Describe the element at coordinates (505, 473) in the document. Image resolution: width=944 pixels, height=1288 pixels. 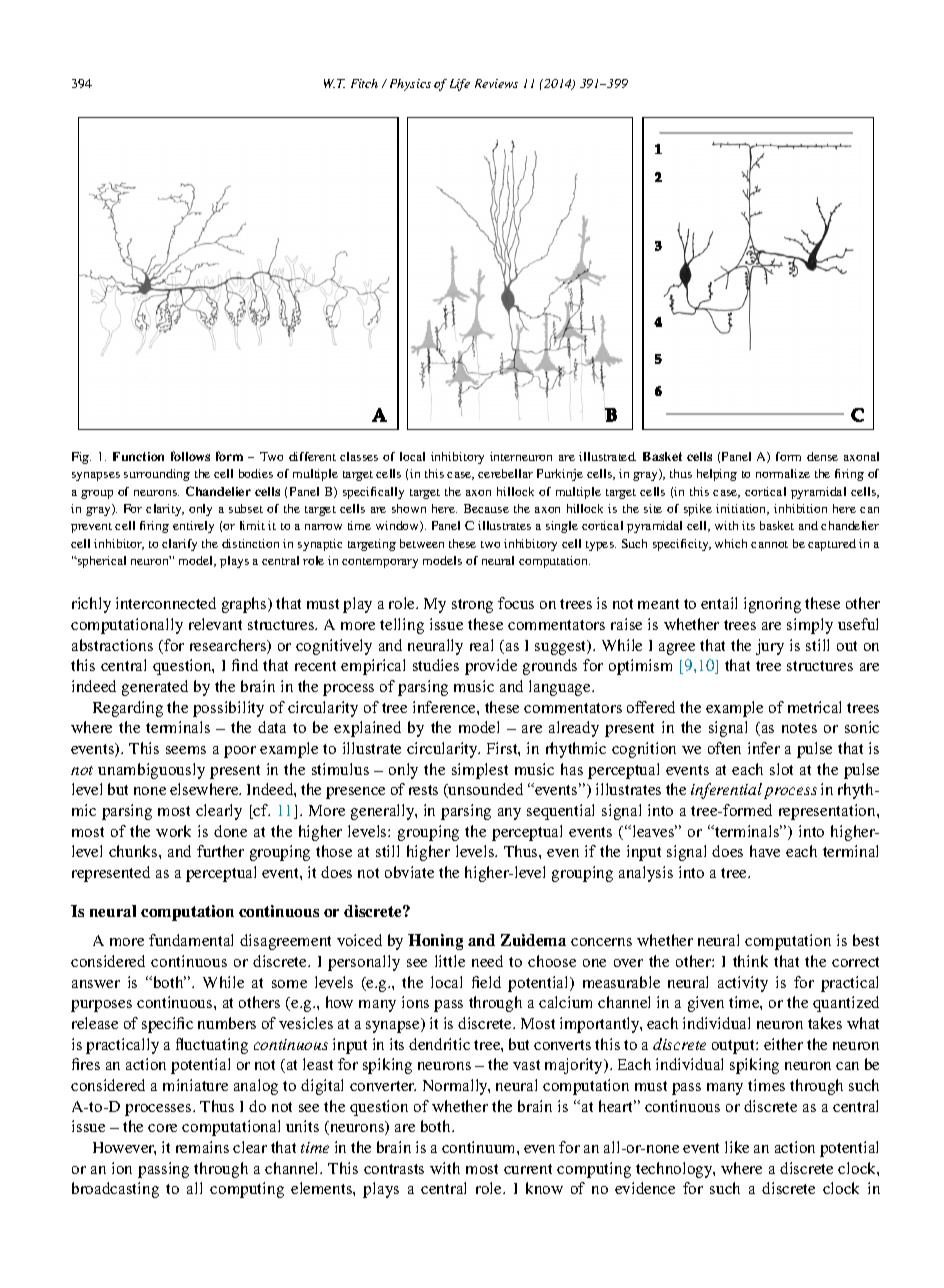
I see `cerebellar` at that location.
